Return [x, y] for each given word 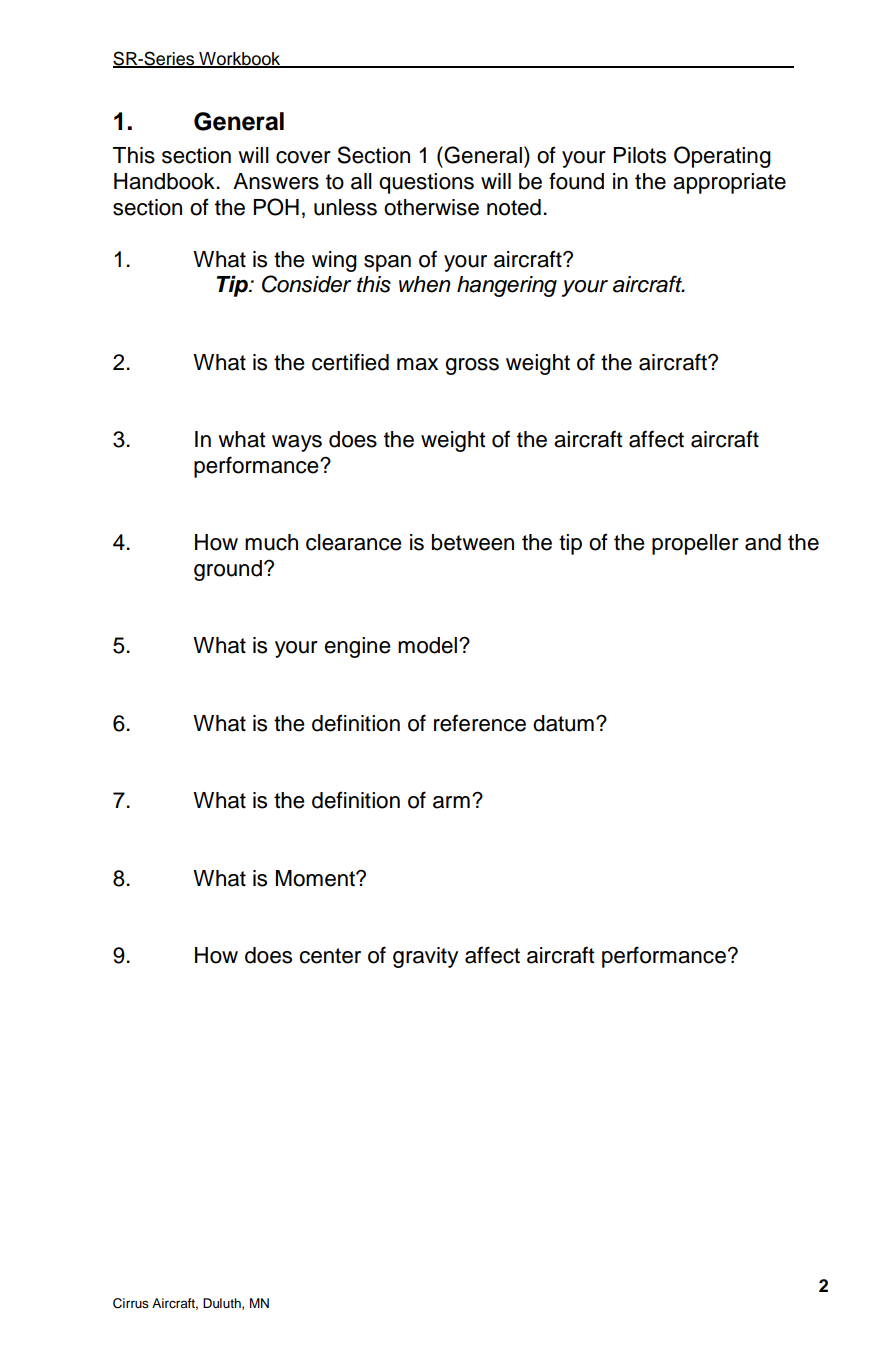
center [330, 956]
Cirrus [131, 1303]
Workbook [240, 60]
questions [426, 183]
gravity [425, 957]
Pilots [639, 155]
